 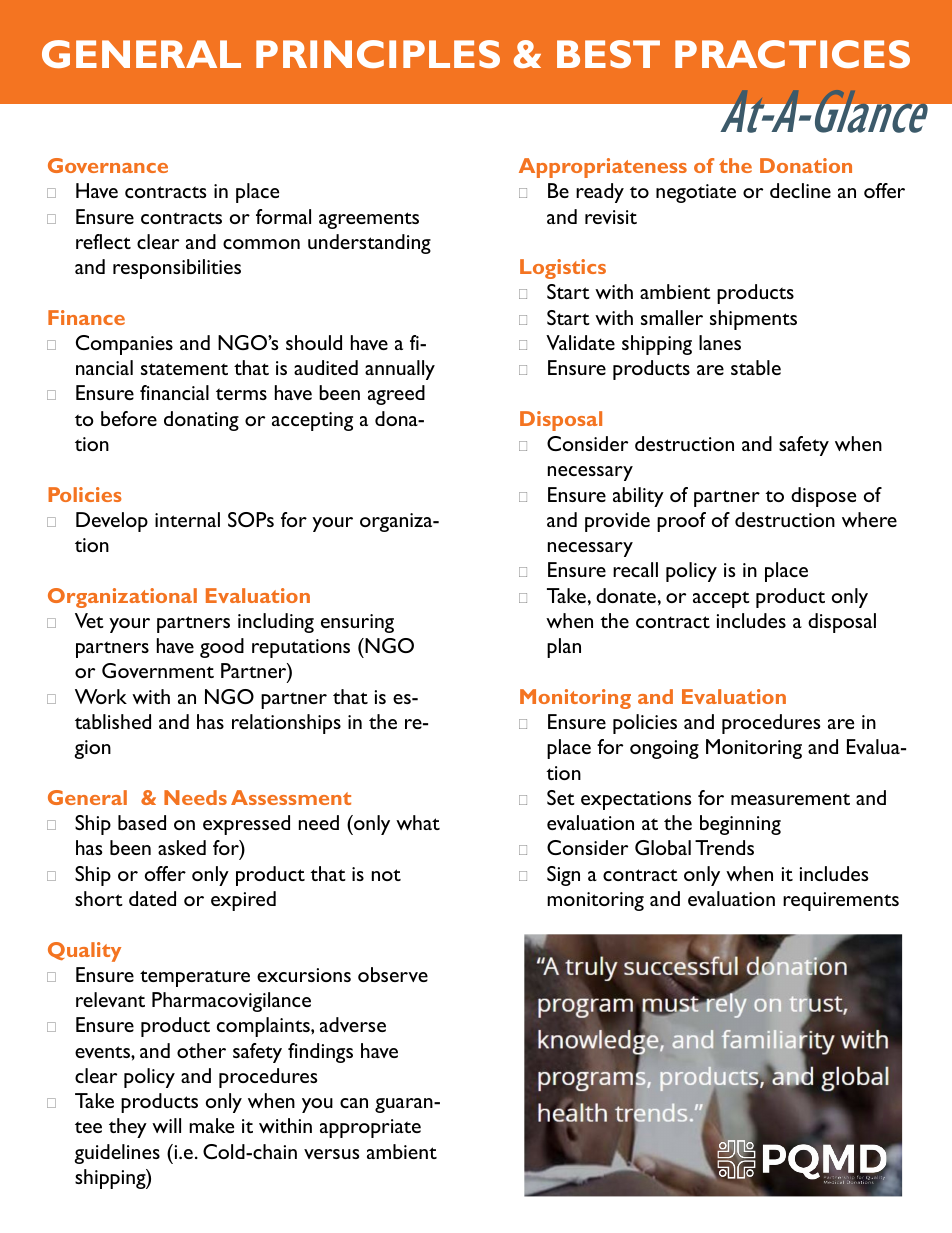 What do you see at coordinates (378, 54) in the document?
I see `PRINCIPLES` at bounding box center [378, 54].
